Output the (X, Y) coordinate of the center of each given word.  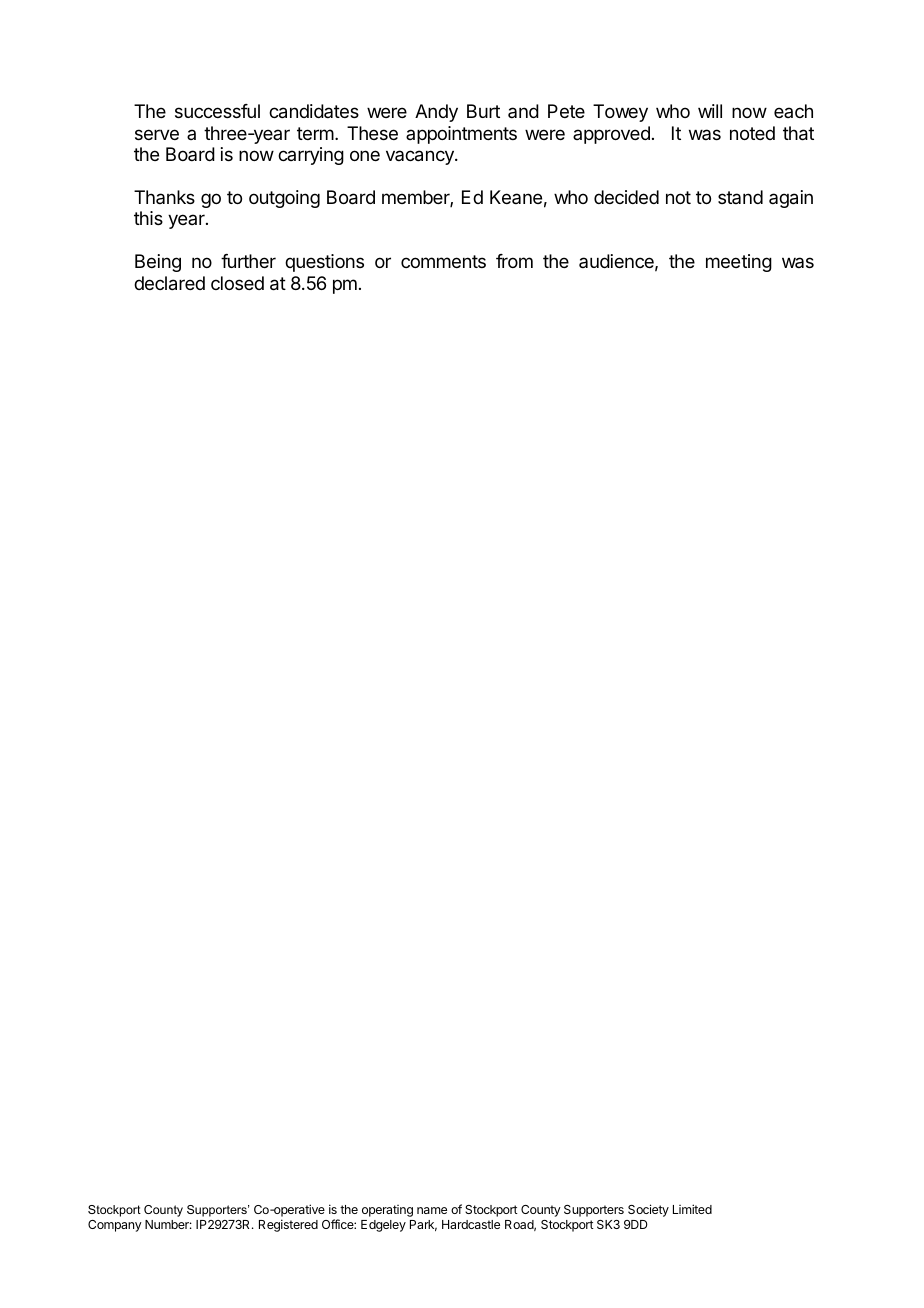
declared (169, 283)
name (432, 1210)
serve (157, 134)
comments (443, 261)
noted (752, 133)
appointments (461, 135)
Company (115, 1226)
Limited (692, 1209)
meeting (739, 263)
